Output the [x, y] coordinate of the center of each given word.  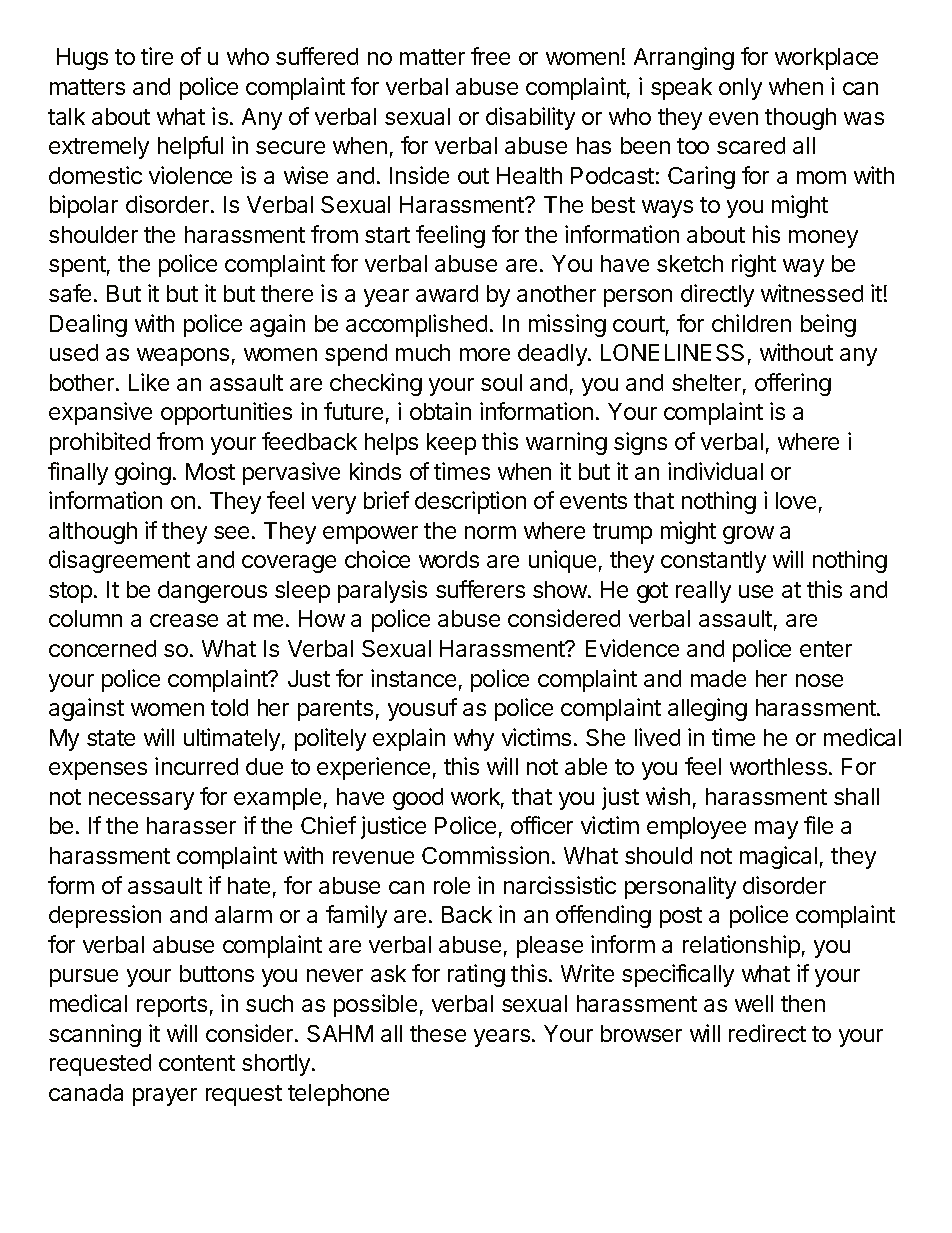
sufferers [480, 589]
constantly [713, 562]
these [438, 1033]
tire [157, 56]
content [197, 1063]
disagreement [119, 561]
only [740, 89]
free [490, 56]
